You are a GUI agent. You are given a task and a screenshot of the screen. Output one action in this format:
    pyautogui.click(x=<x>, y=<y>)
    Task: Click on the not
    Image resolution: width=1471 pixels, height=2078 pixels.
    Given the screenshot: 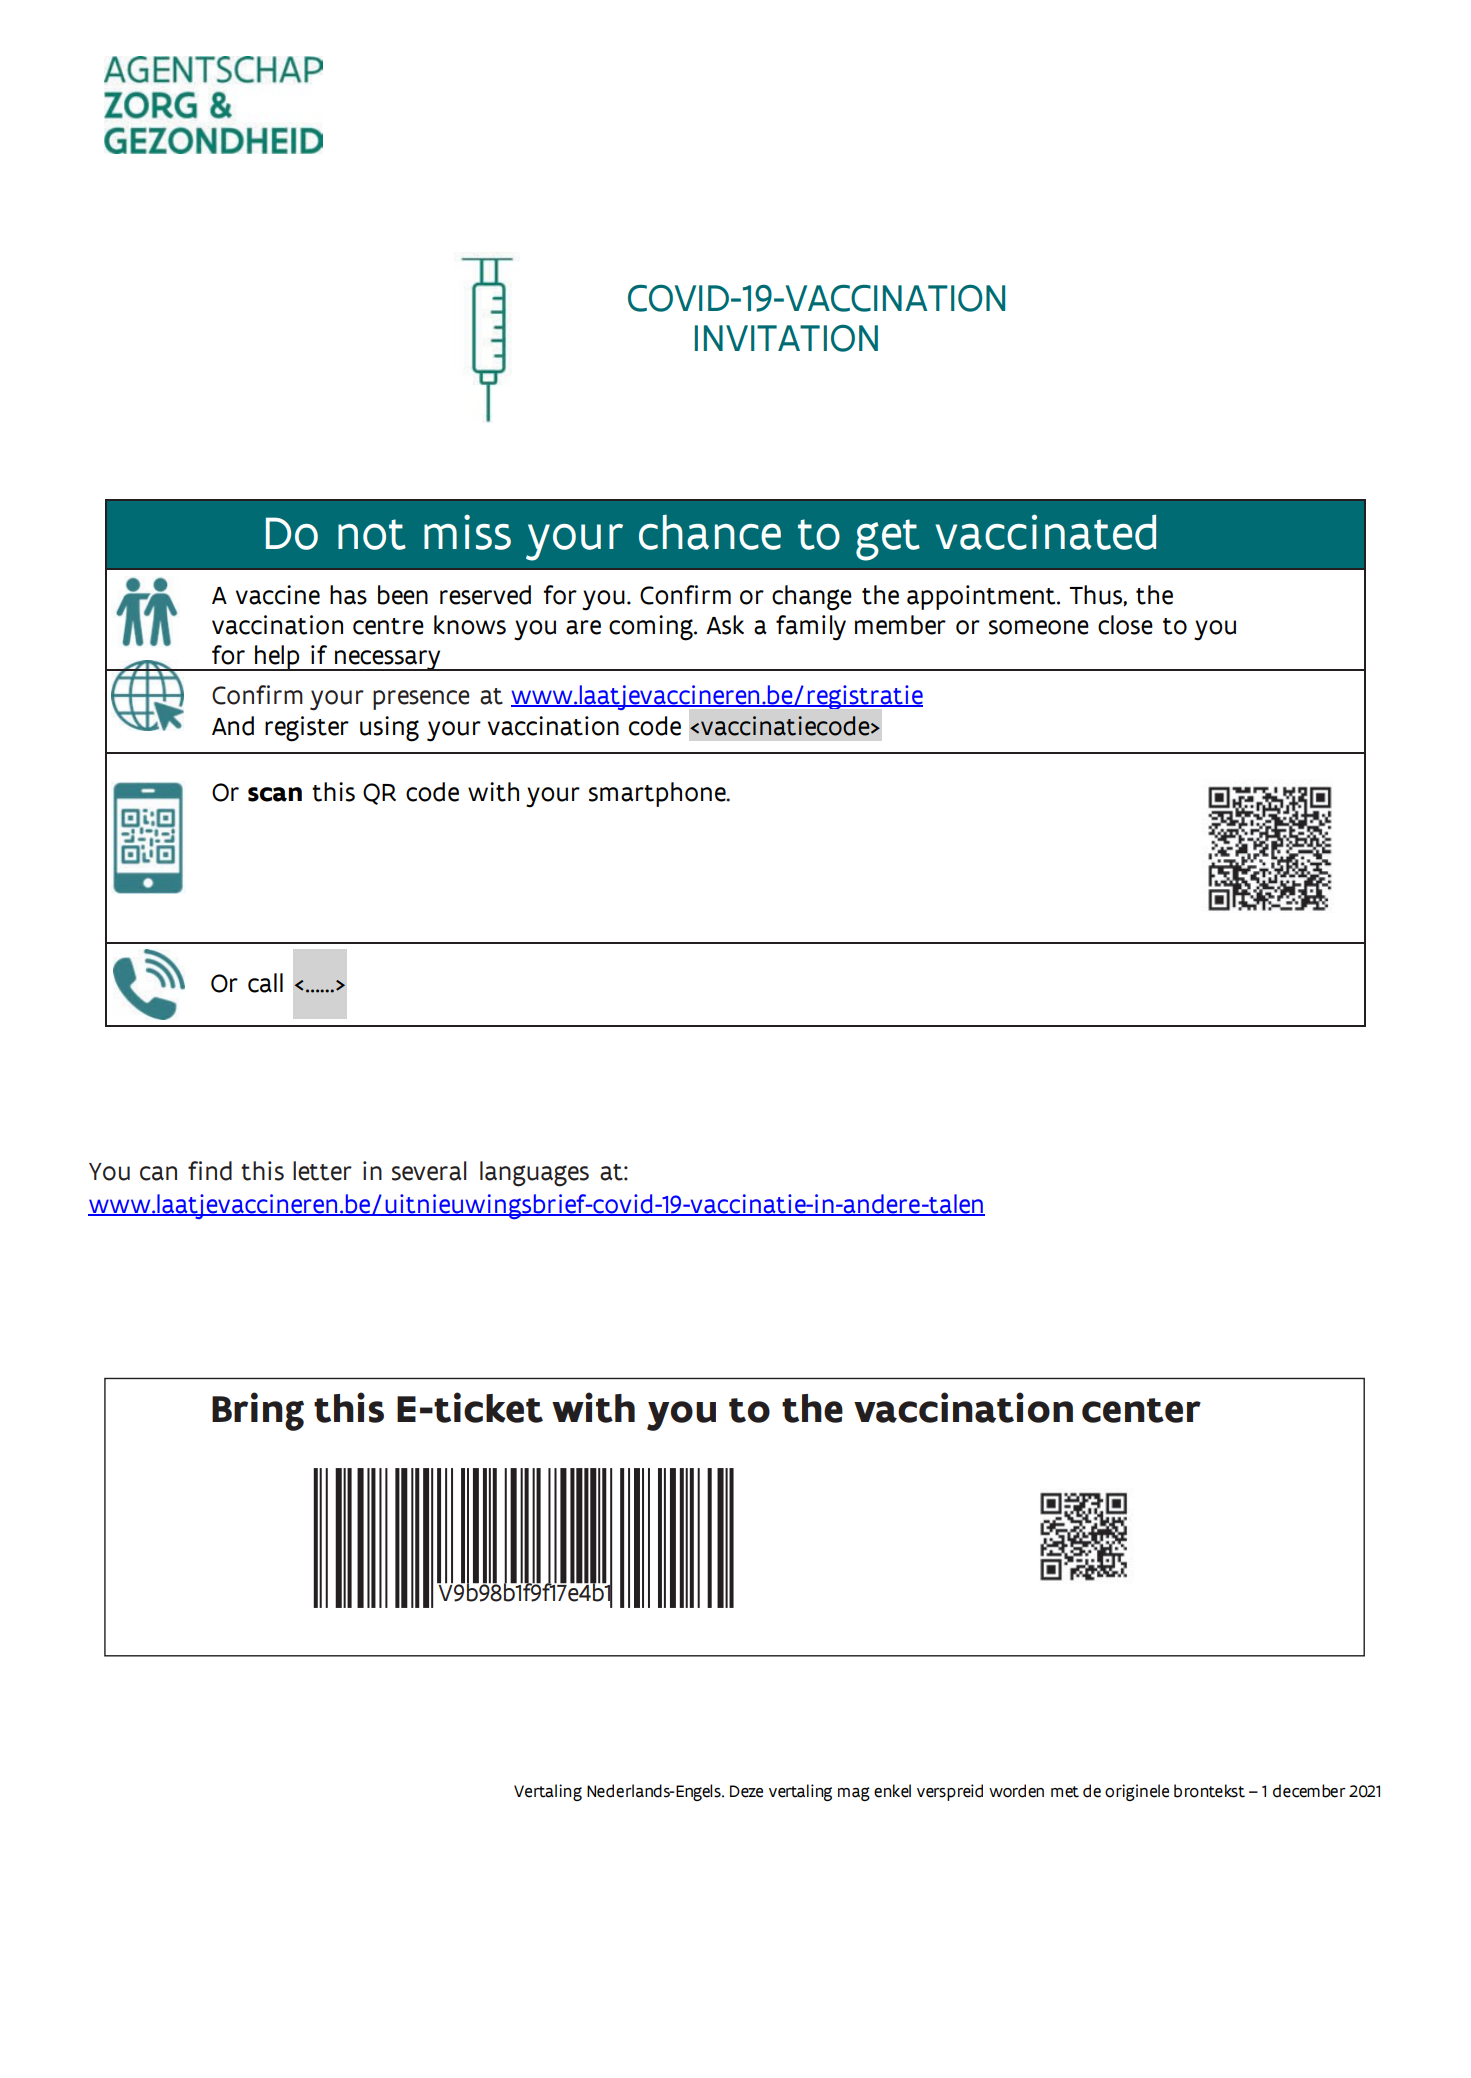 What is the action you would take?
    pyautogui.click(x=372, y=534)
